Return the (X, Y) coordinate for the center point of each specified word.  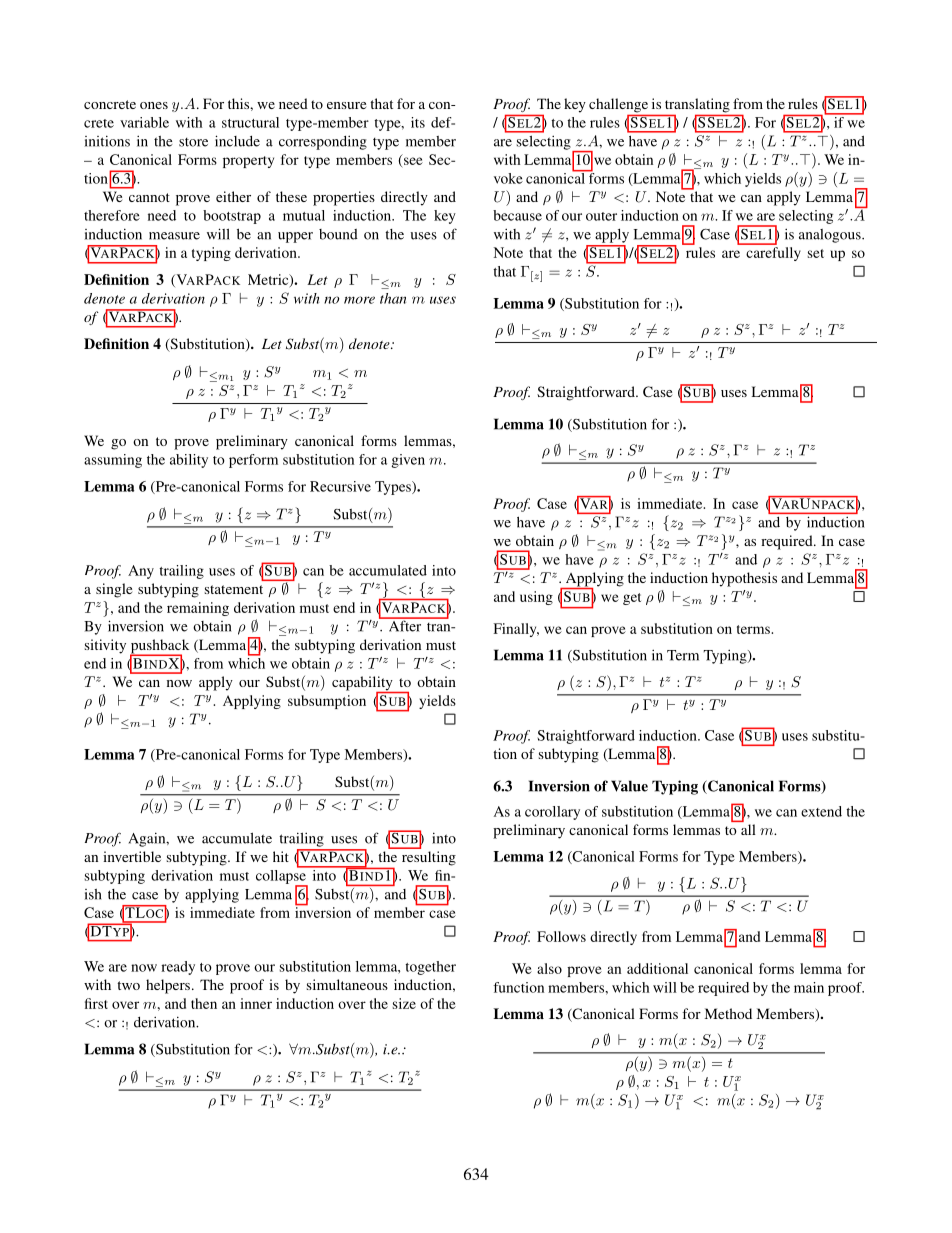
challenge (619, 106)
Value (629, 786)
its (418, 122)
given (408, 461)
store (193, 142)
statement (234, 589)
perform (253, 461)
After (405, 625)
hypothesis (744, 579)
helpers (168, 986)
